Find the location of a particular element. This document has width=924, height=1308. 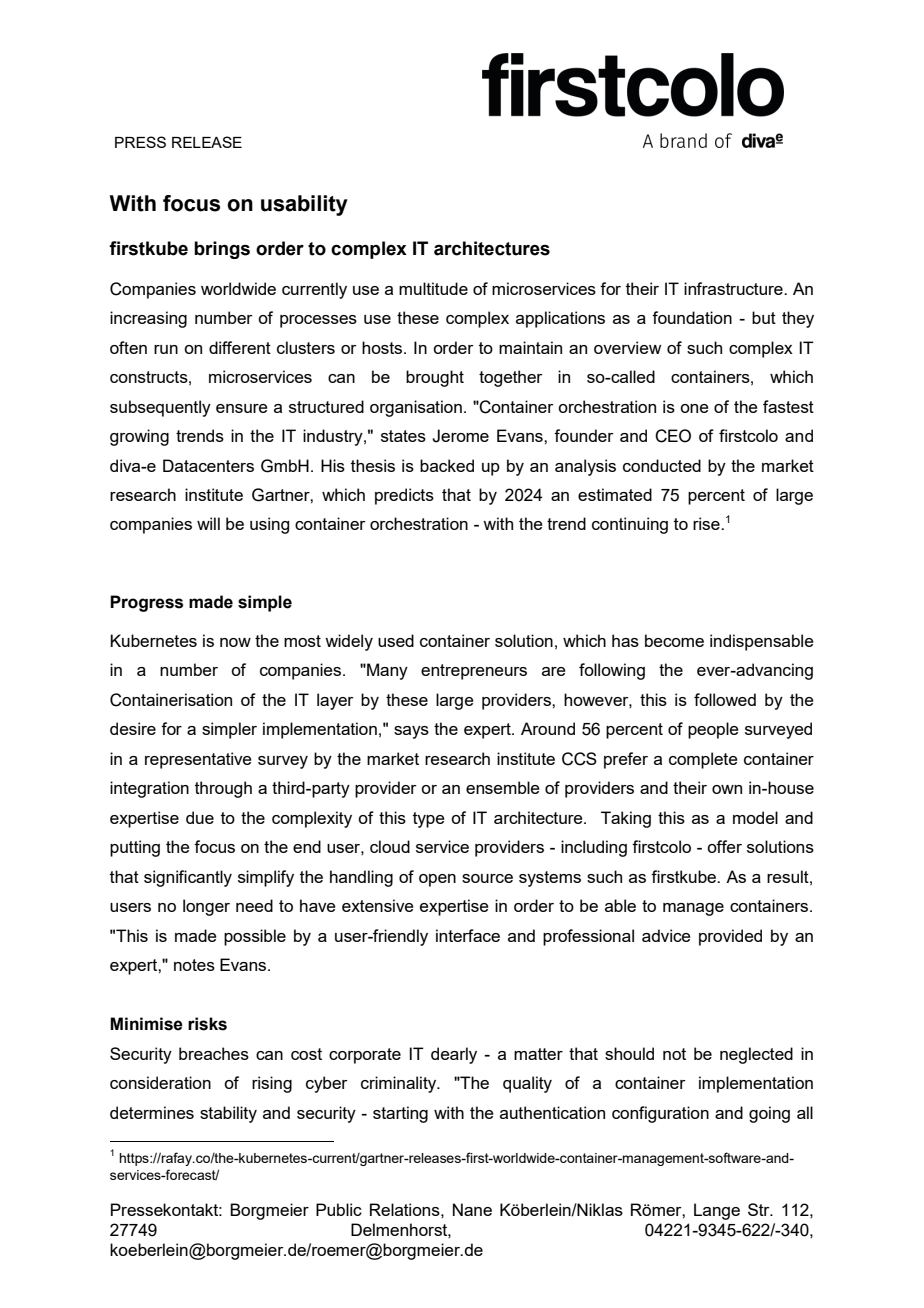

infrastructure is located at coordinates (734, 288).
